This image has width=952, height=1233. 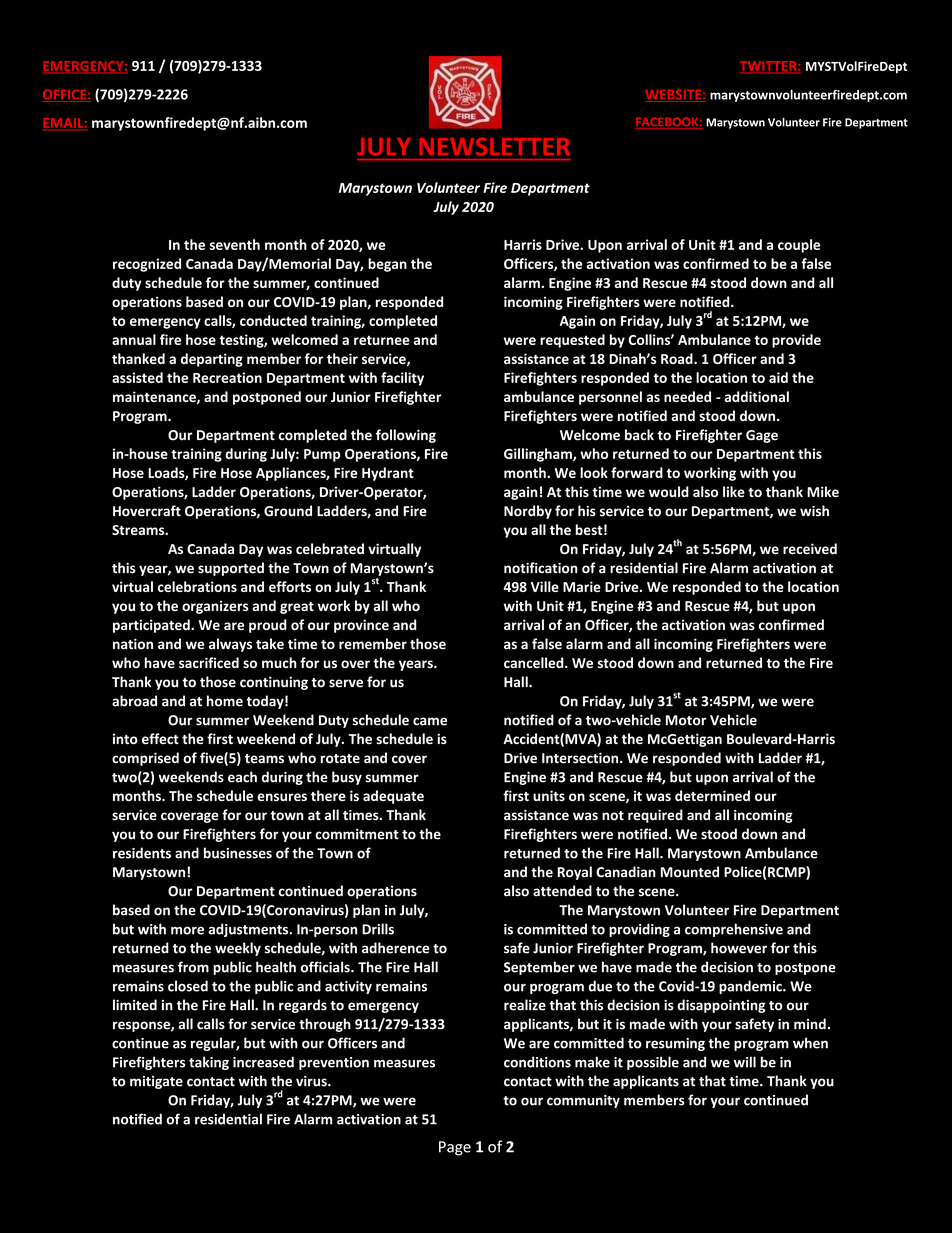 What do you see at coordinates (535, 662) in the image?
I see `cancelled` at bounding box center [535, 662].
